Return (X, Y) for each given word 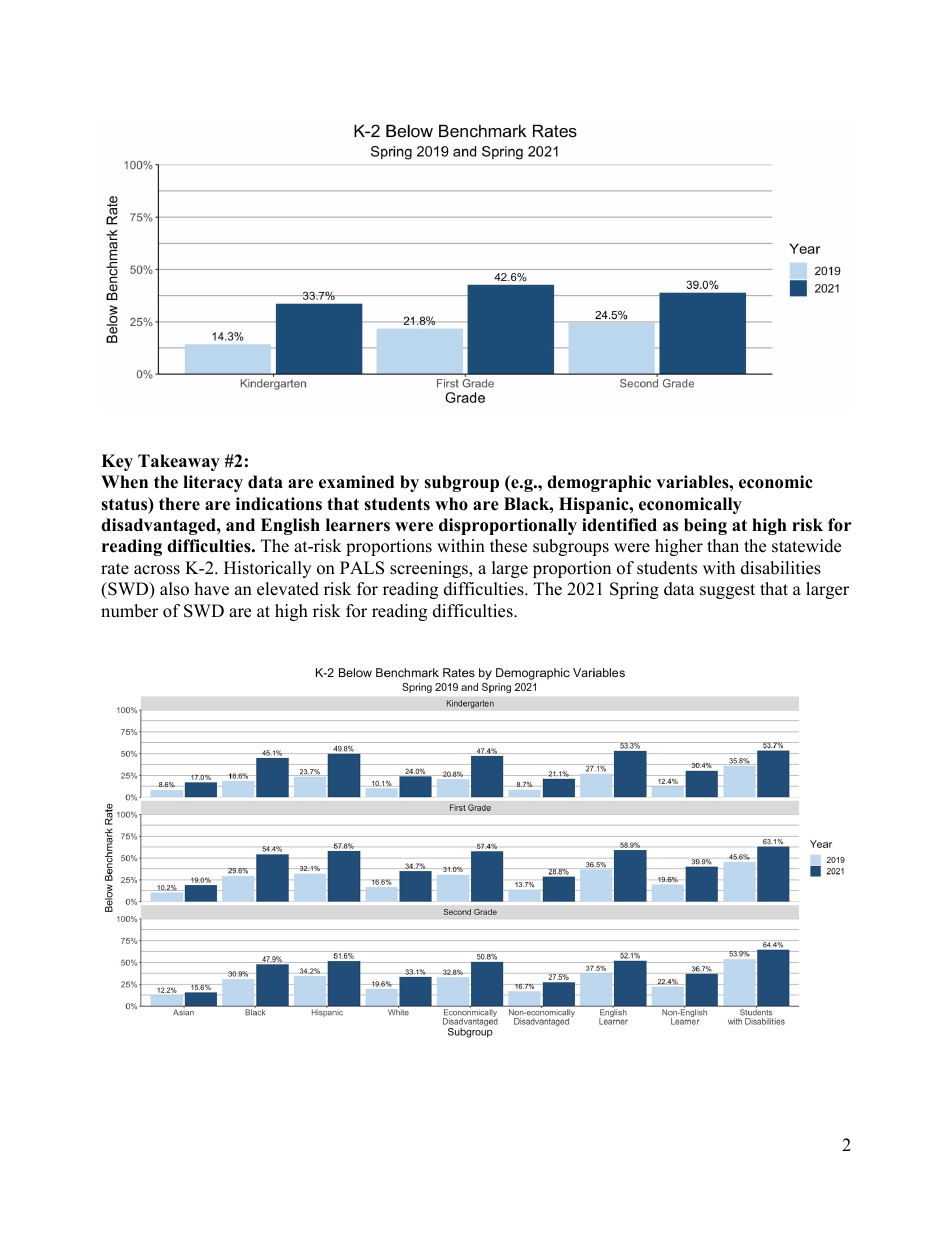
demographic (599, 483)
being (705, 526)
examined (356, 482)
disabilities (781, 568)
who (451, 504)
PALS (362, 568)
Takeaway (179, 462)
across (157, 570)
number (129, 611)
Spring (634, 590)
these (508, 546)
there (179, 504)
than (723, 545)
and (240, 525)
